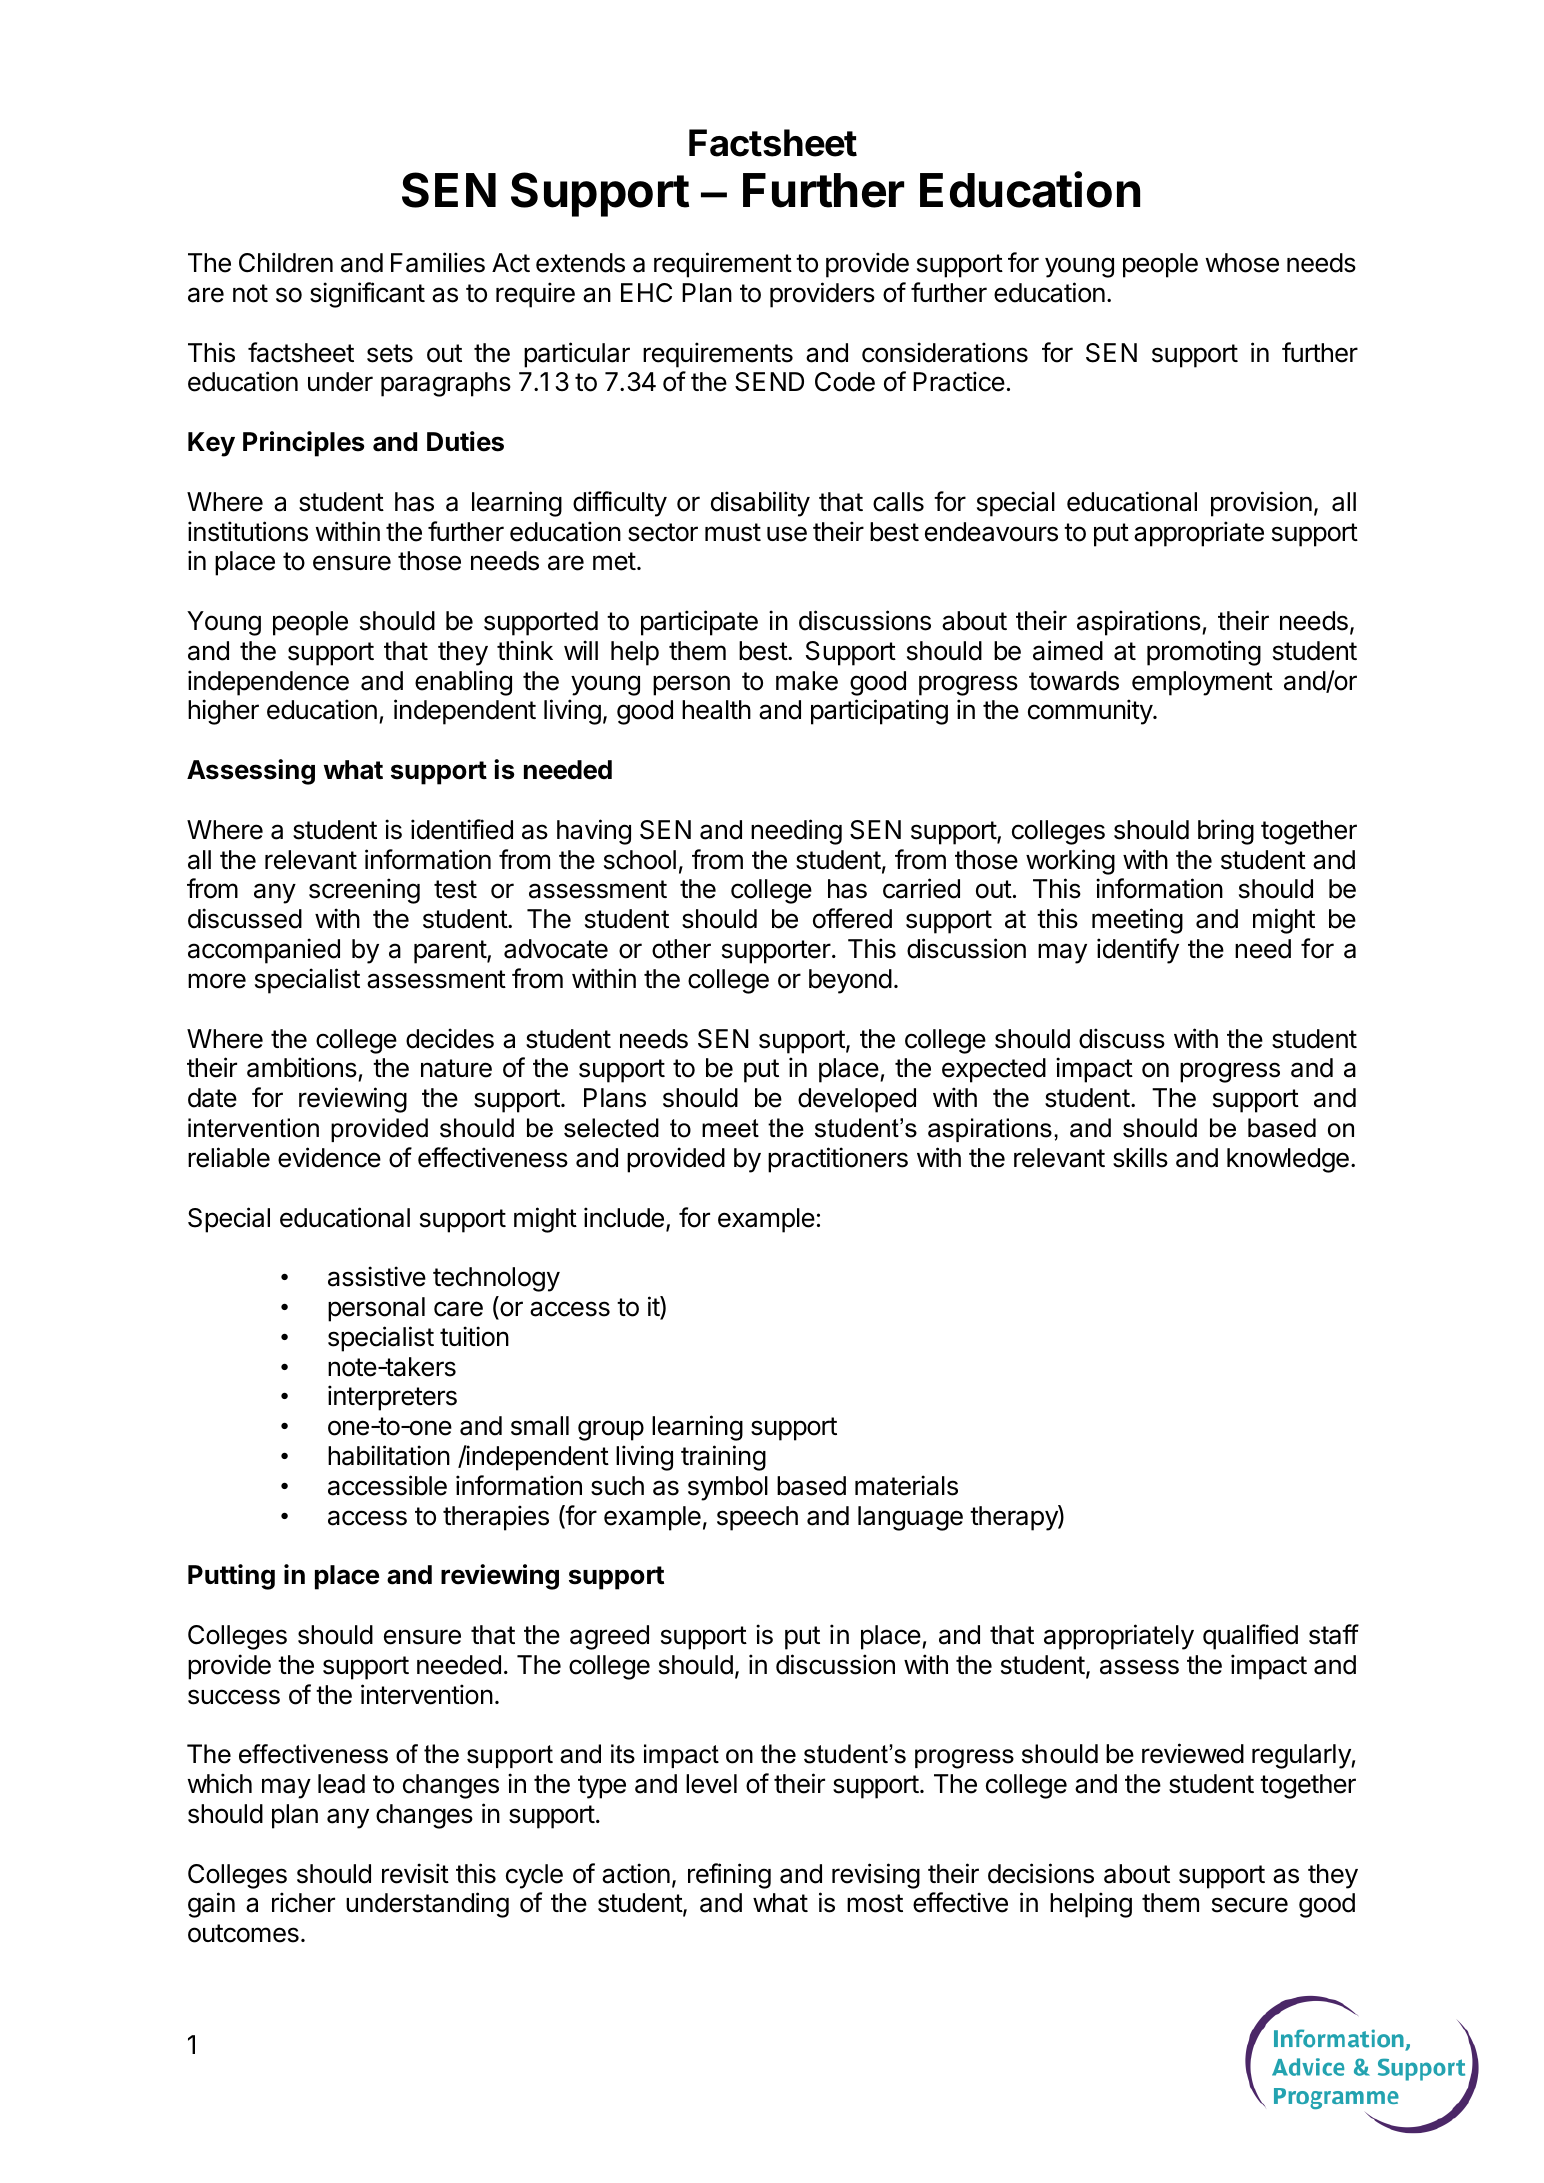  Describe the element at coordinates (367, 295) in the page. I see `significant` at that location.
